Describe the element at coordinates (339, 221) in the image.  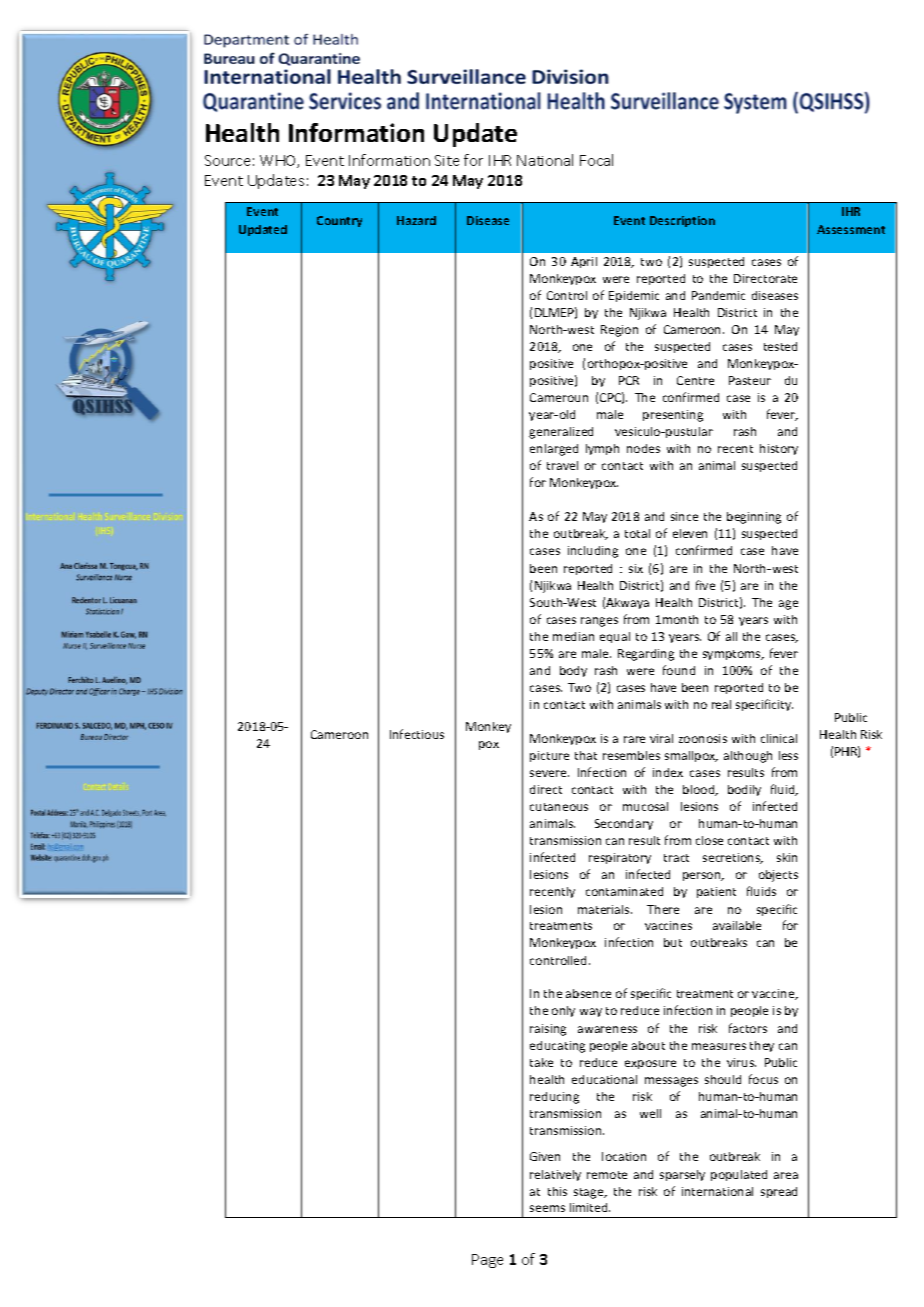
I see `Country` at that location.
